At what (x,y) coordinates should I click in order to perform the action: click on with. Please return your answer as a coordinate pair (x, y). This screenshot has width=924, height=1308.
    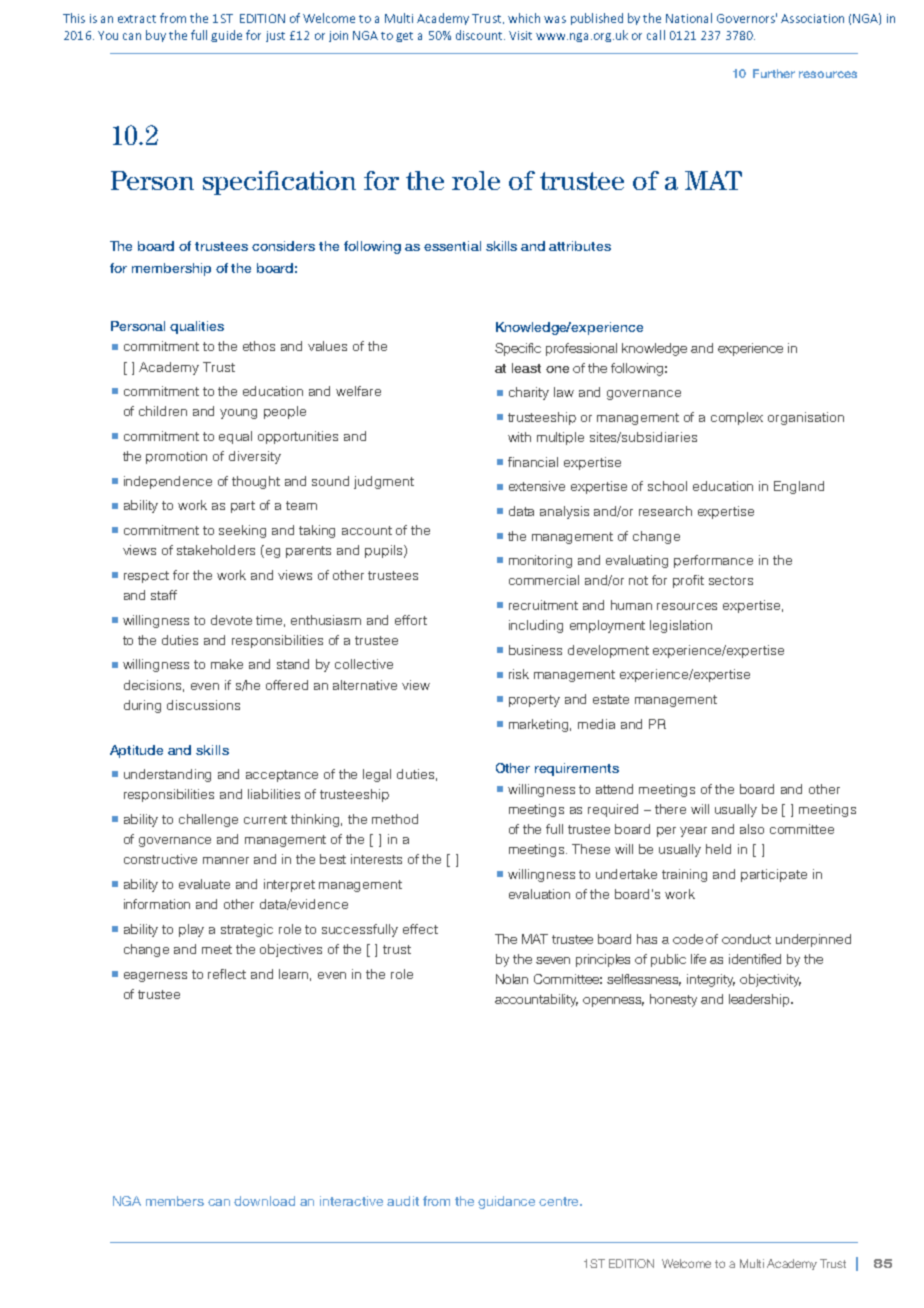
    Looking at the image, I should click on (519, 437).
